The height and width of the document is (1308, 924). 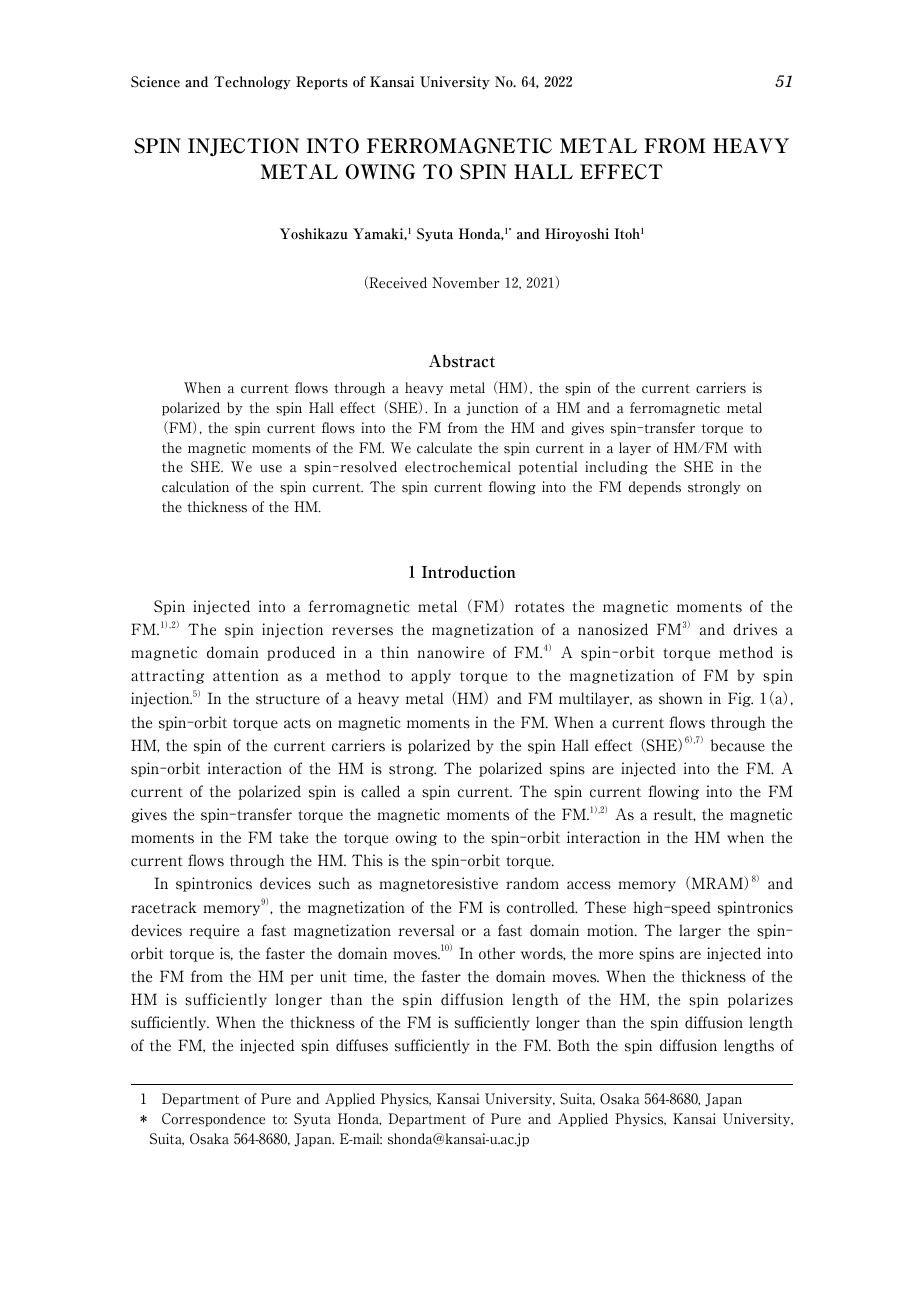 What do you see at coordinates (465, 283) in the document?
I see `November` at bounding box center [465, 283].
